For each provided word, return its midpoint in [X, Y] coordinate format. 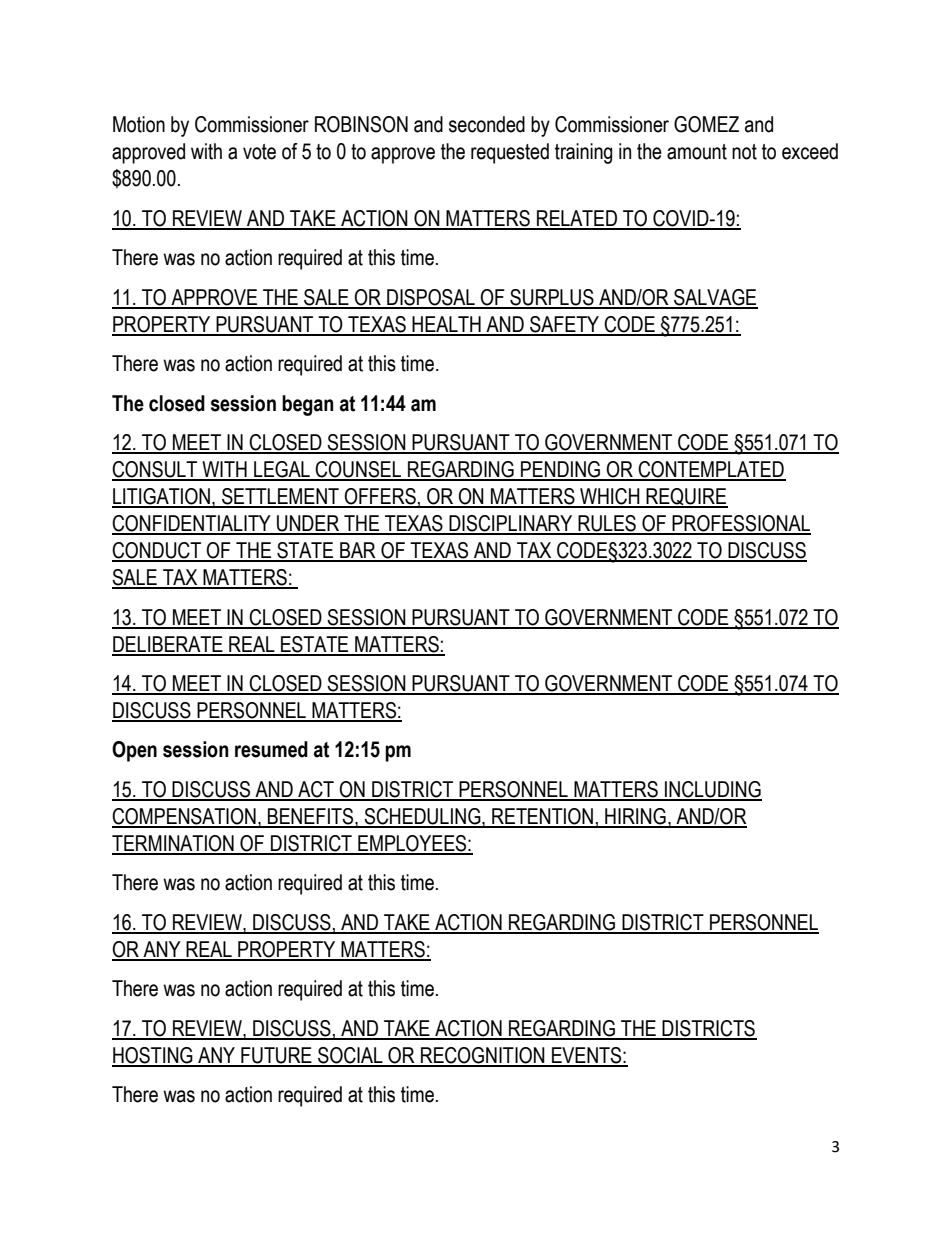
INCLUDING [712, 790]
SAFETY [565, 325]
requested [510, 153]
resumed [271, 749]
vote [259, 152]
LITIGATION [162, 497]
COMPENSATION [185, 817]
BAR [358, 551]
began [308, 405]
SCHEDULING [422, 817]
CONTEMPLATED [711, 470]
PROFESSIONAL [740, 524]
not [744, 152]
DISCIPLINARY [511, 524]
